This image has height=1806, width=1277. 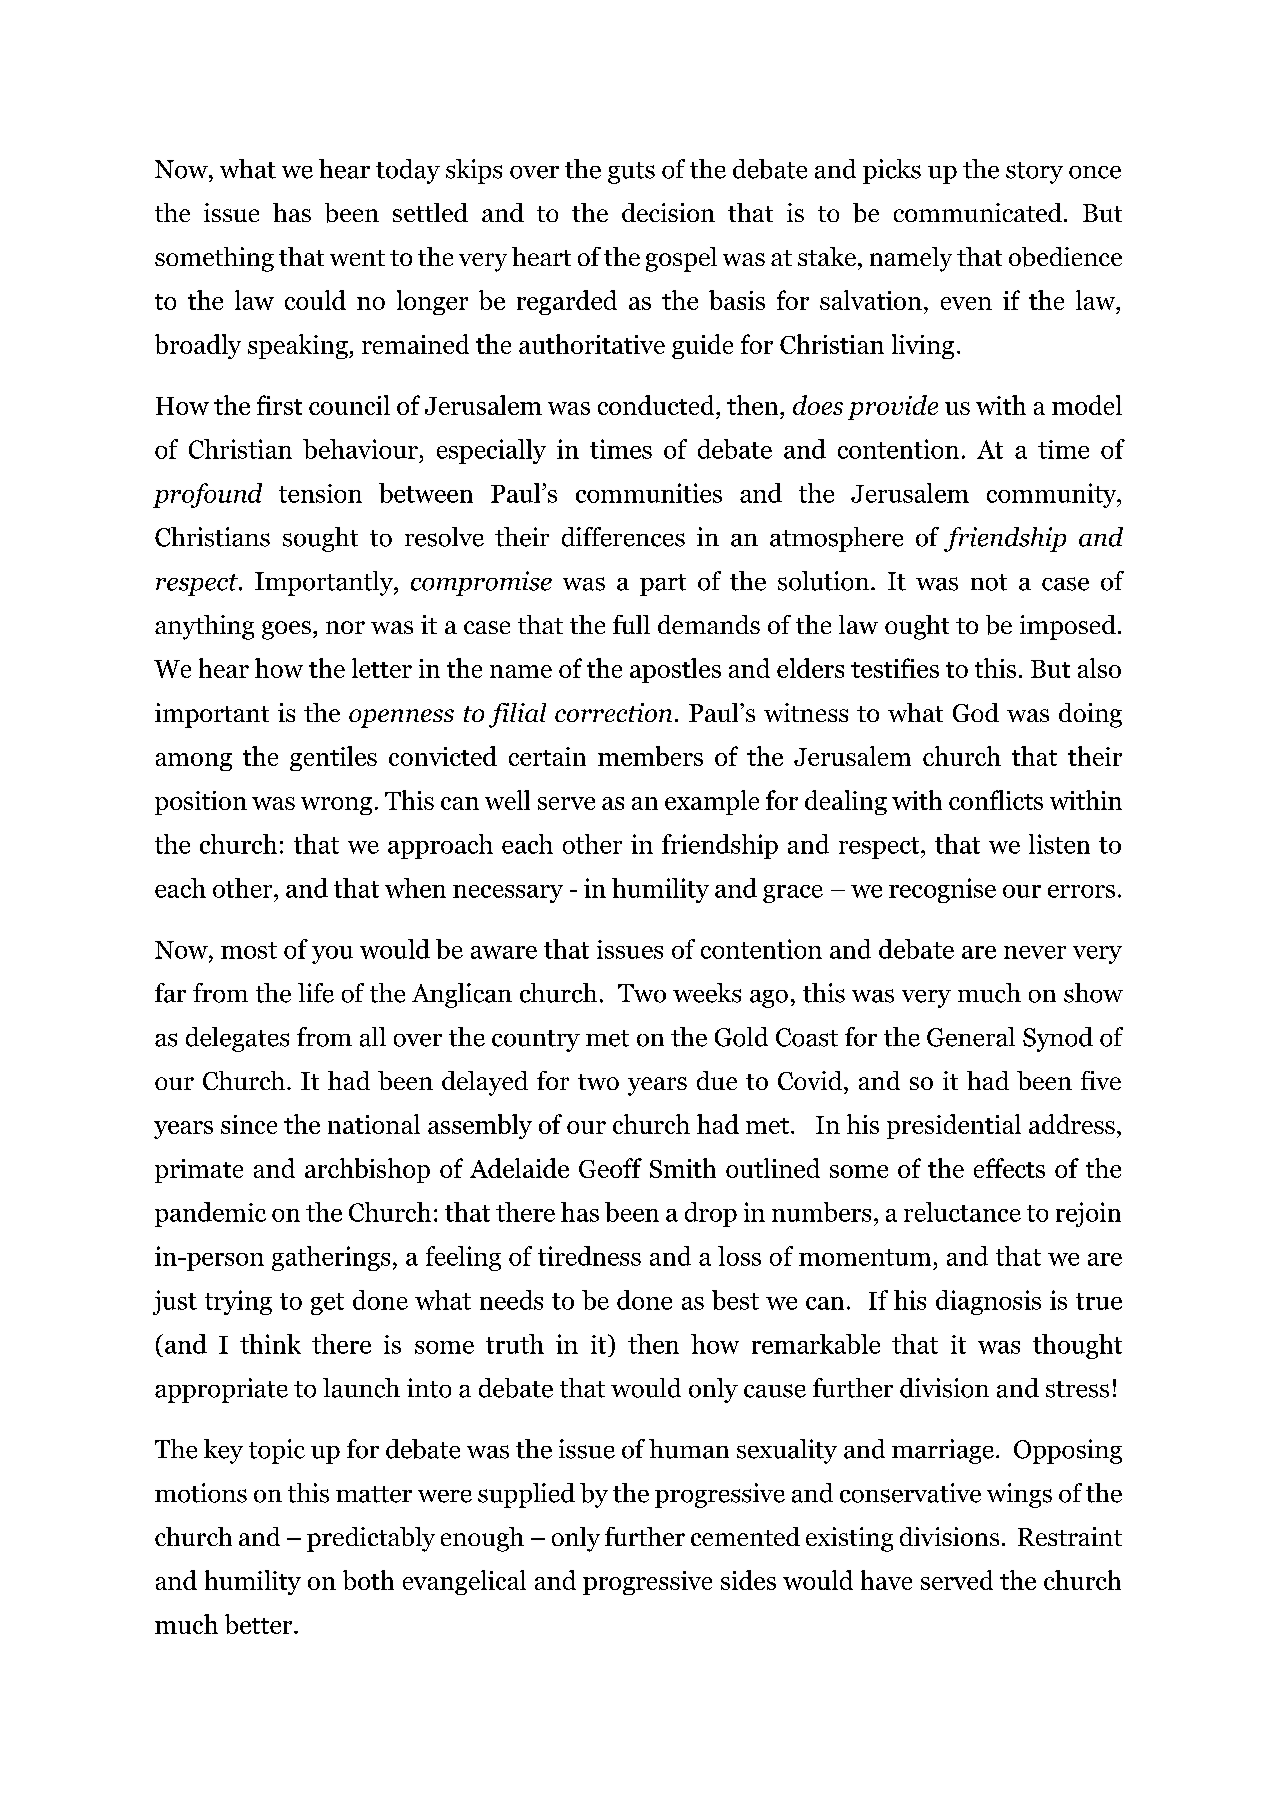 I want to click on went, so click(x=357, y=258).
